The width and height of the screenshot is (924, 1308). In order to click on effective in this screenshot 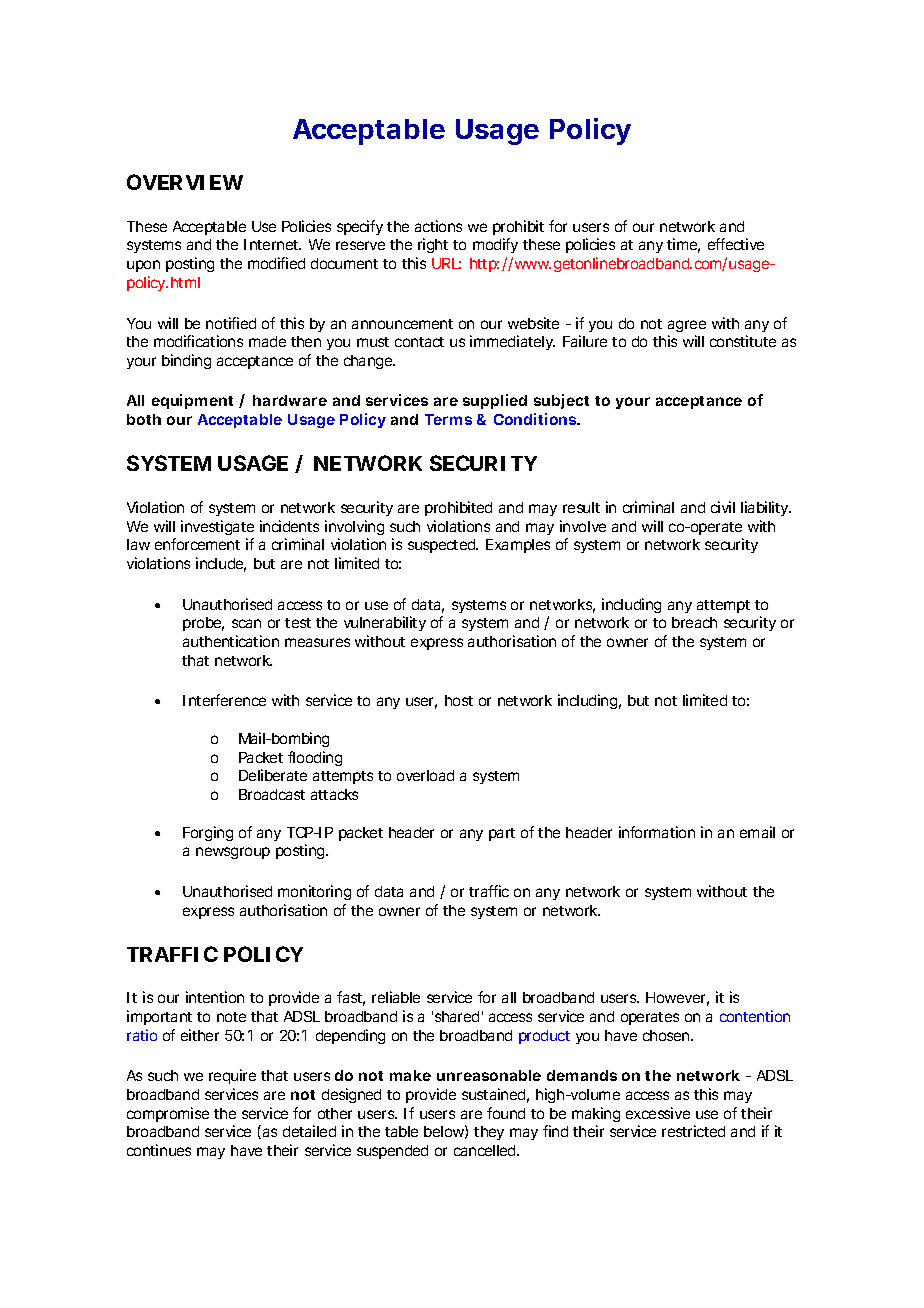, I will do `click(736, 244)`.
